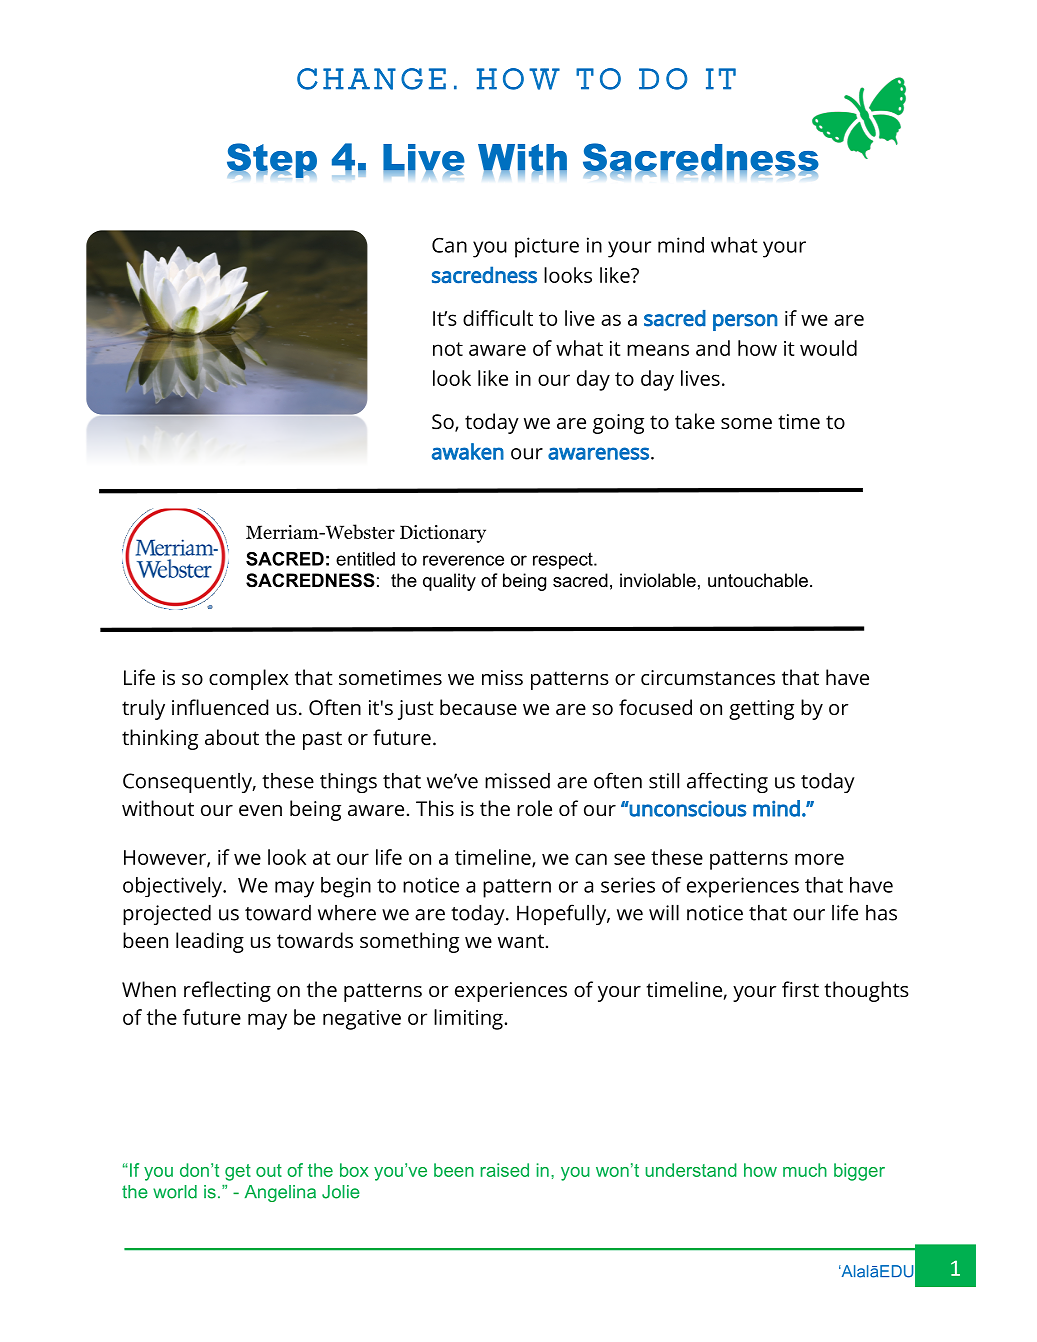  What do you see at coordinates (745, 322) in the screenshot?
I see `person` at bounding box center [745, 322].
